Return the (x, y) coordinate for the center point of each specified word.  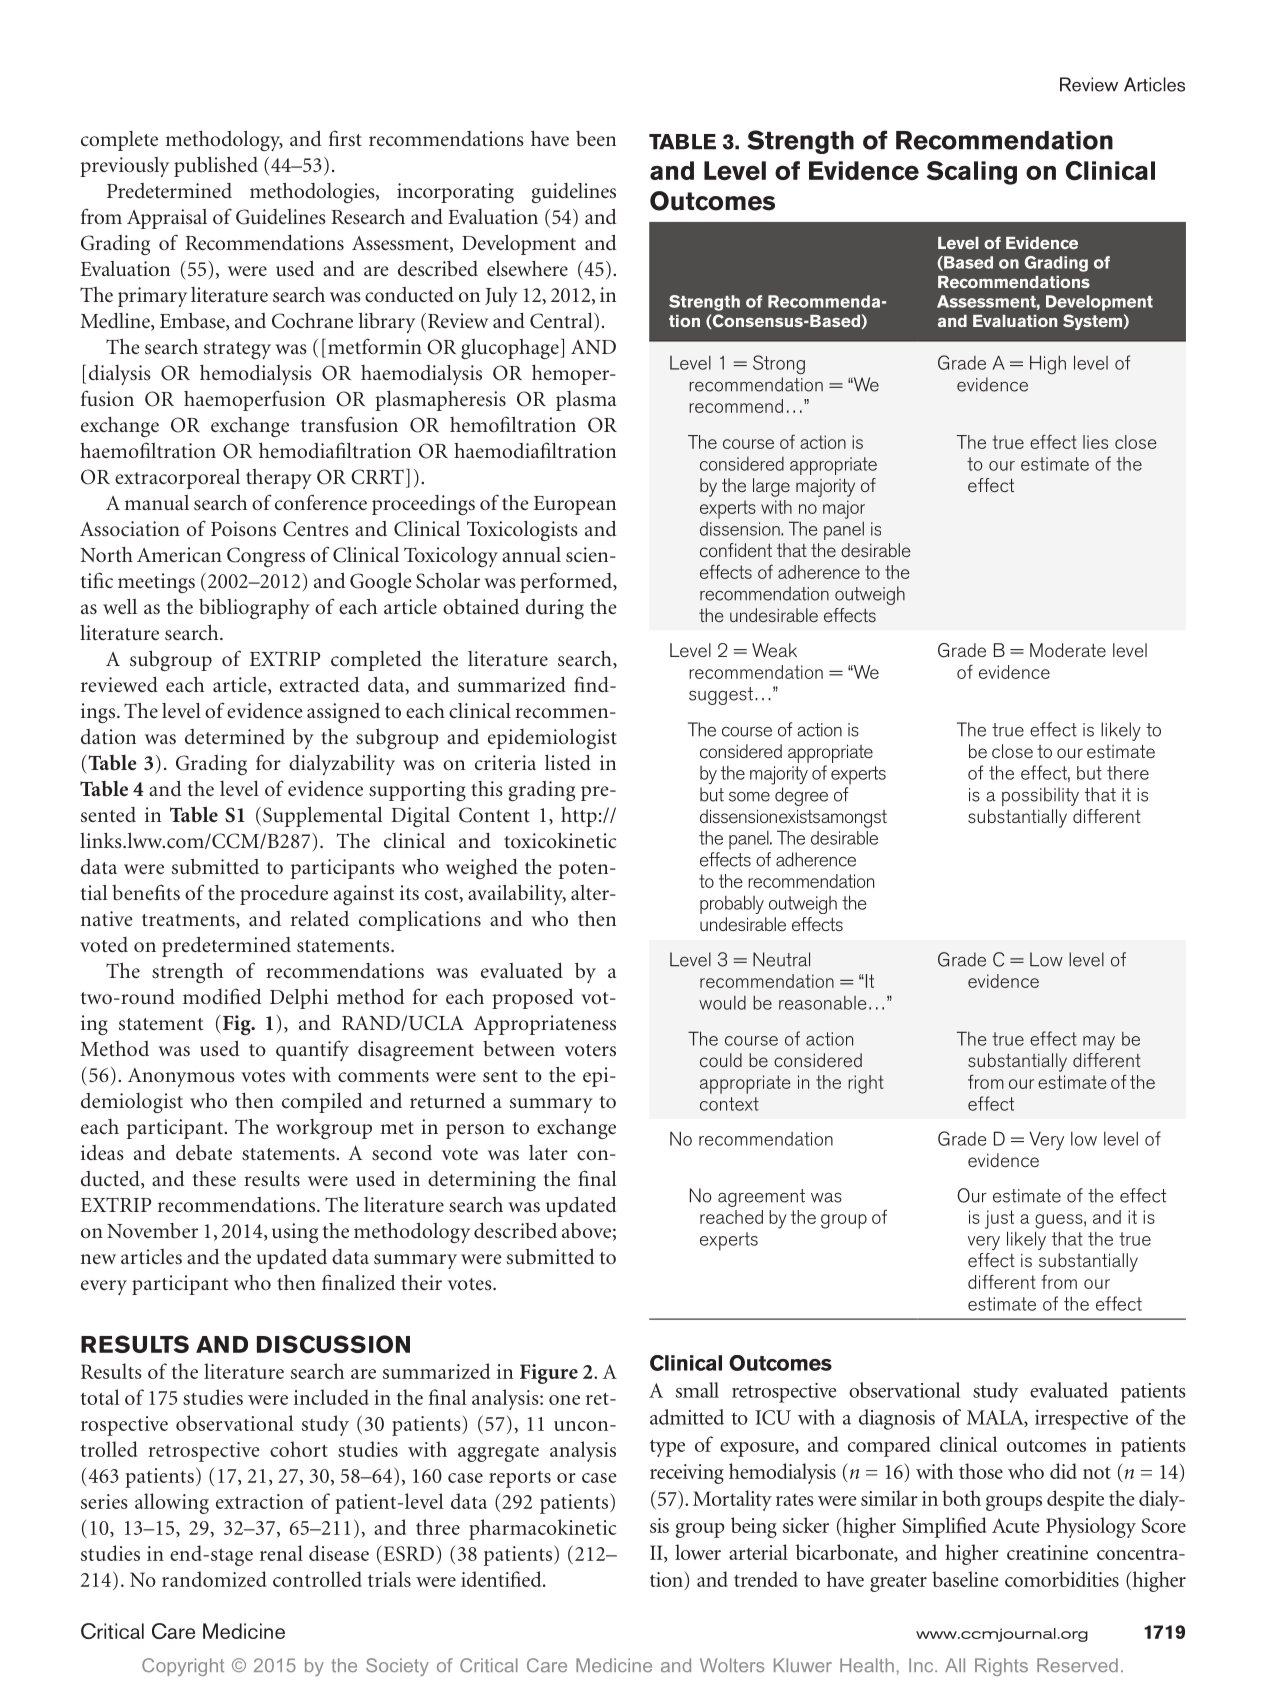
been (596, 139)
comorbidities (1062, 1579)
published (216, 166)
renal (281, 1553)
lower (698, 1552)
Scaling (971, 173)
